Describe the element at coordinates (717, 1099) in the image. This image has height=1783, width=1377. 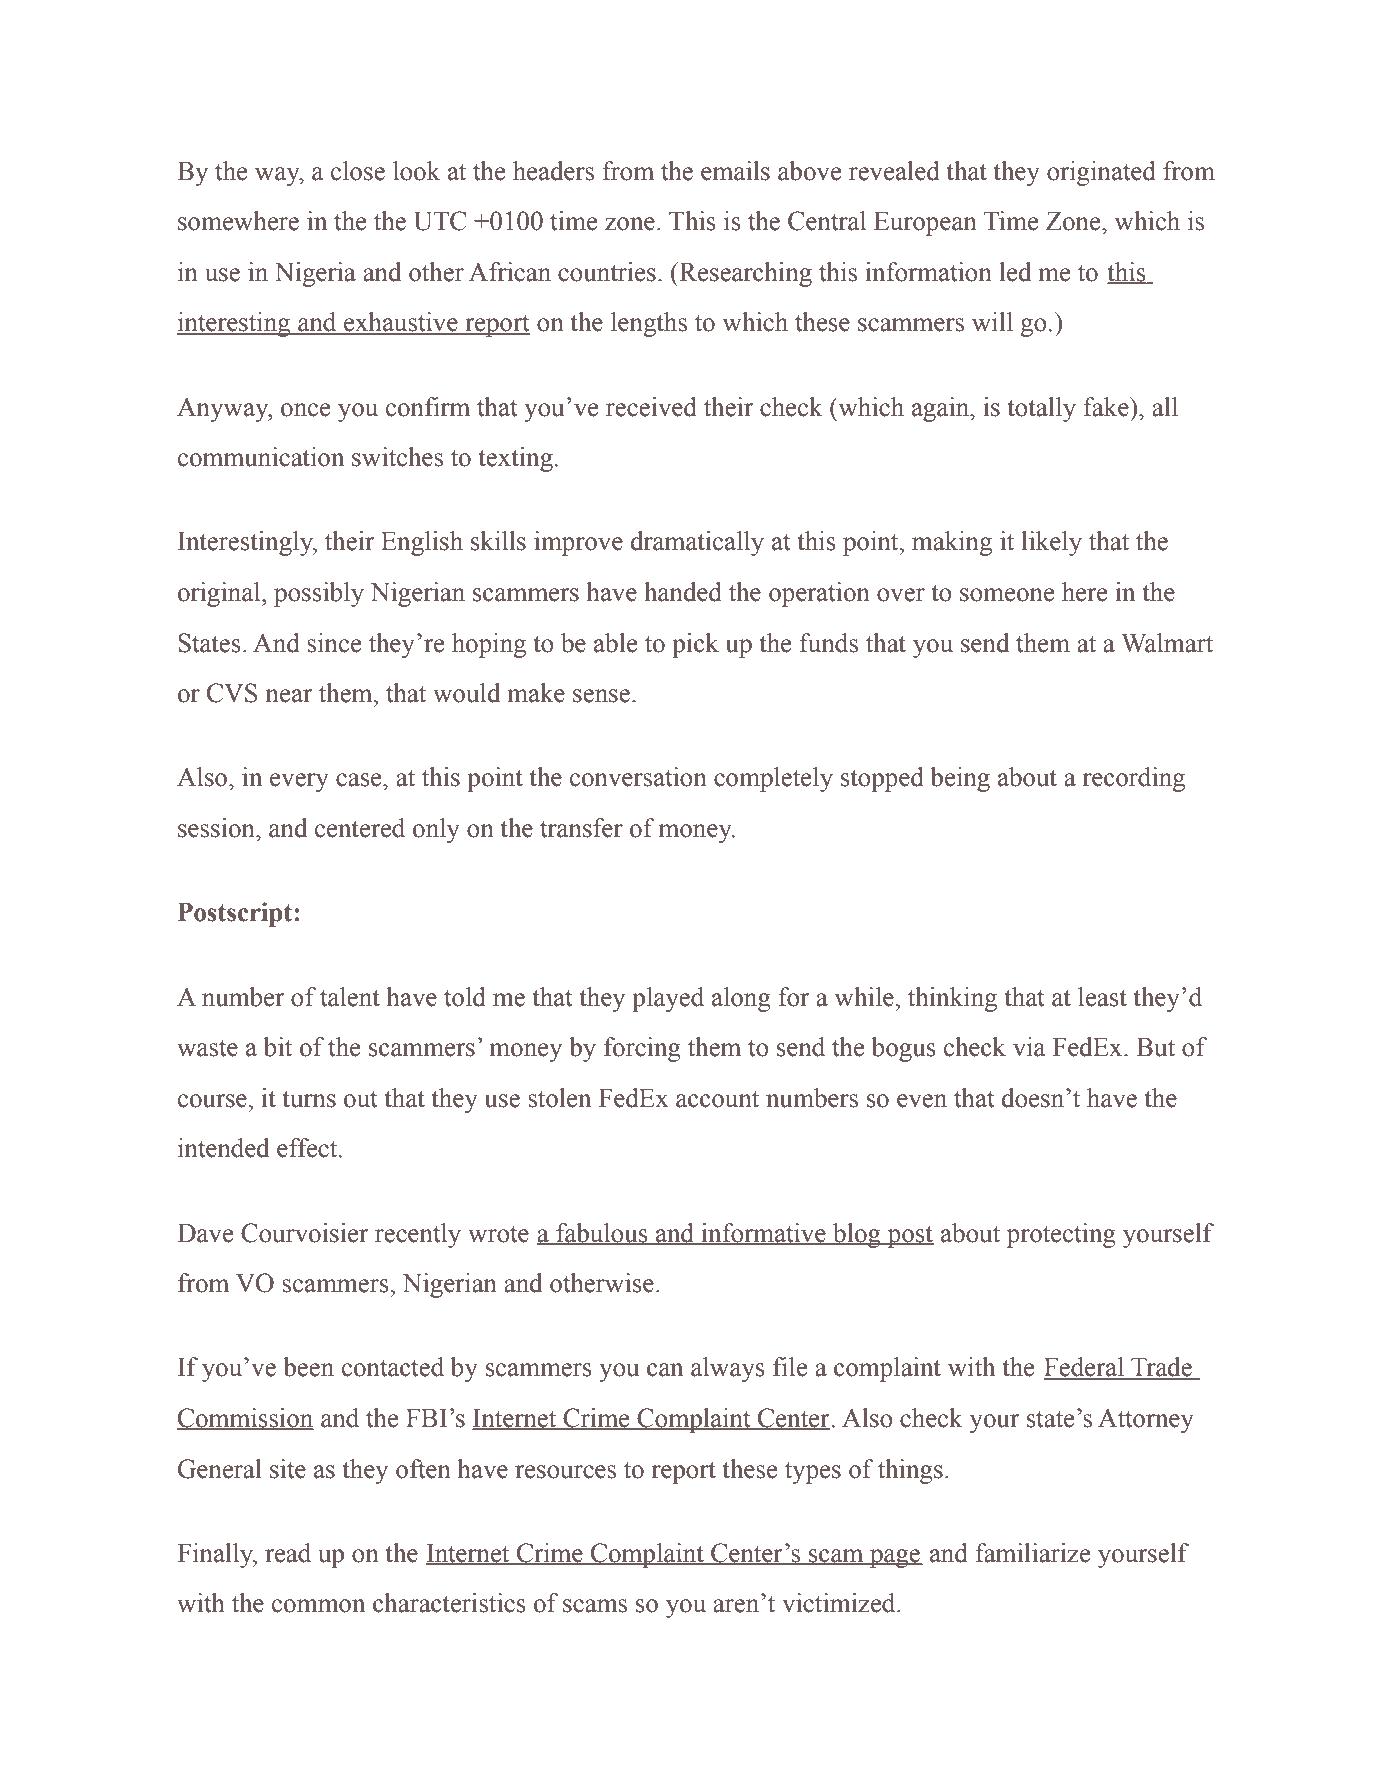
I see `account` at that location.
